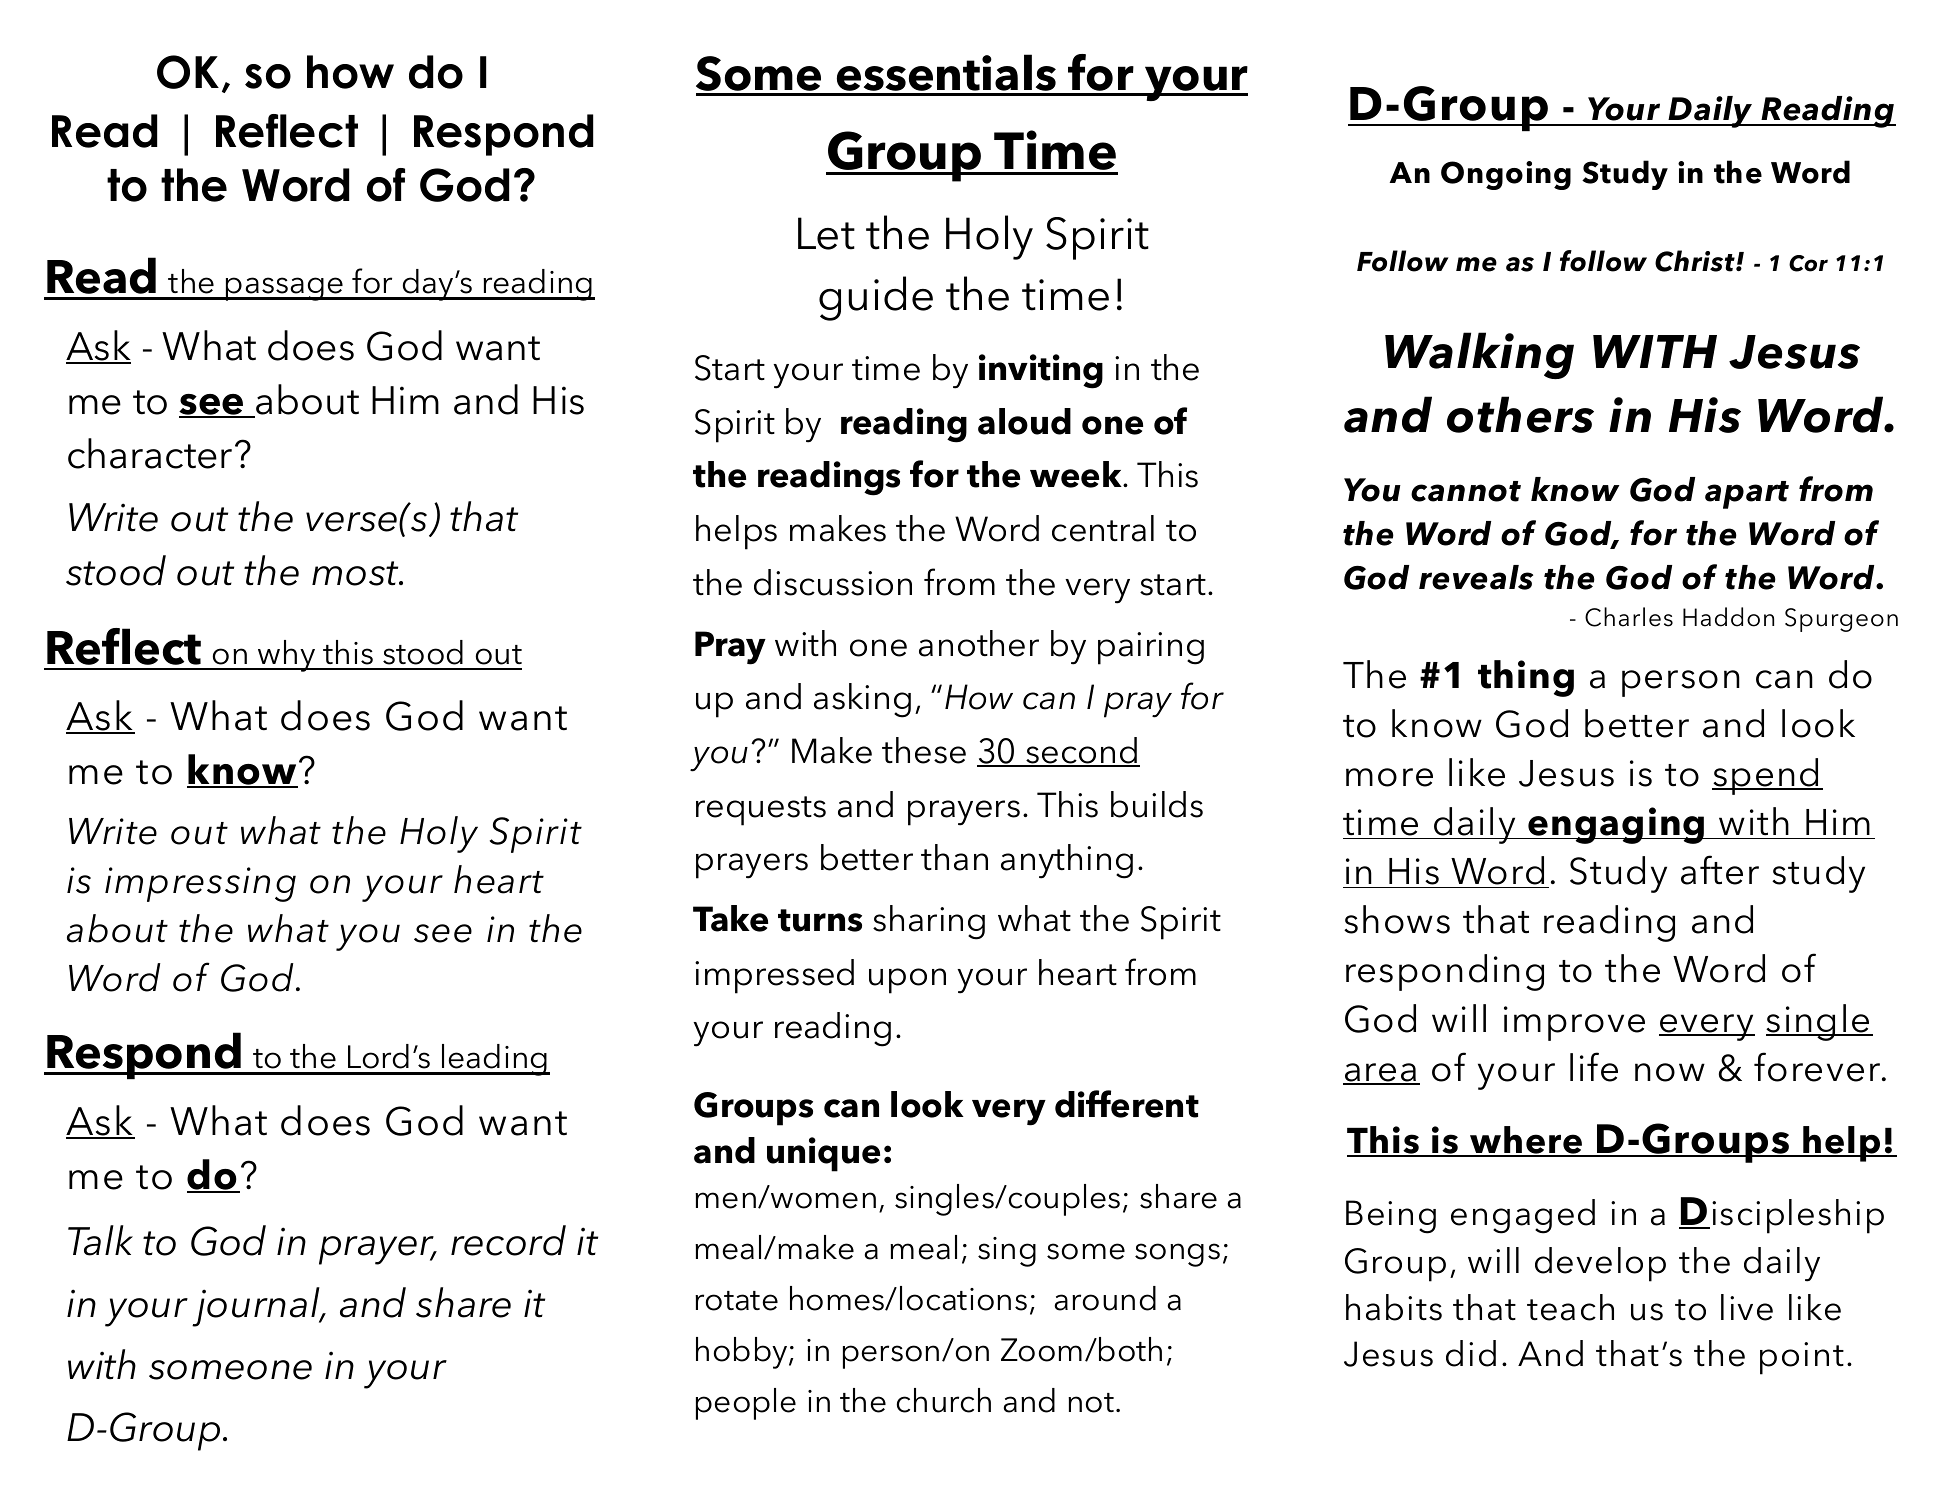 Image resolution: width=1944 pixels, height=1502 pixels. Describe the element at coordinates (1617, 825) in the screenshot. I see `engaging` at that location.
